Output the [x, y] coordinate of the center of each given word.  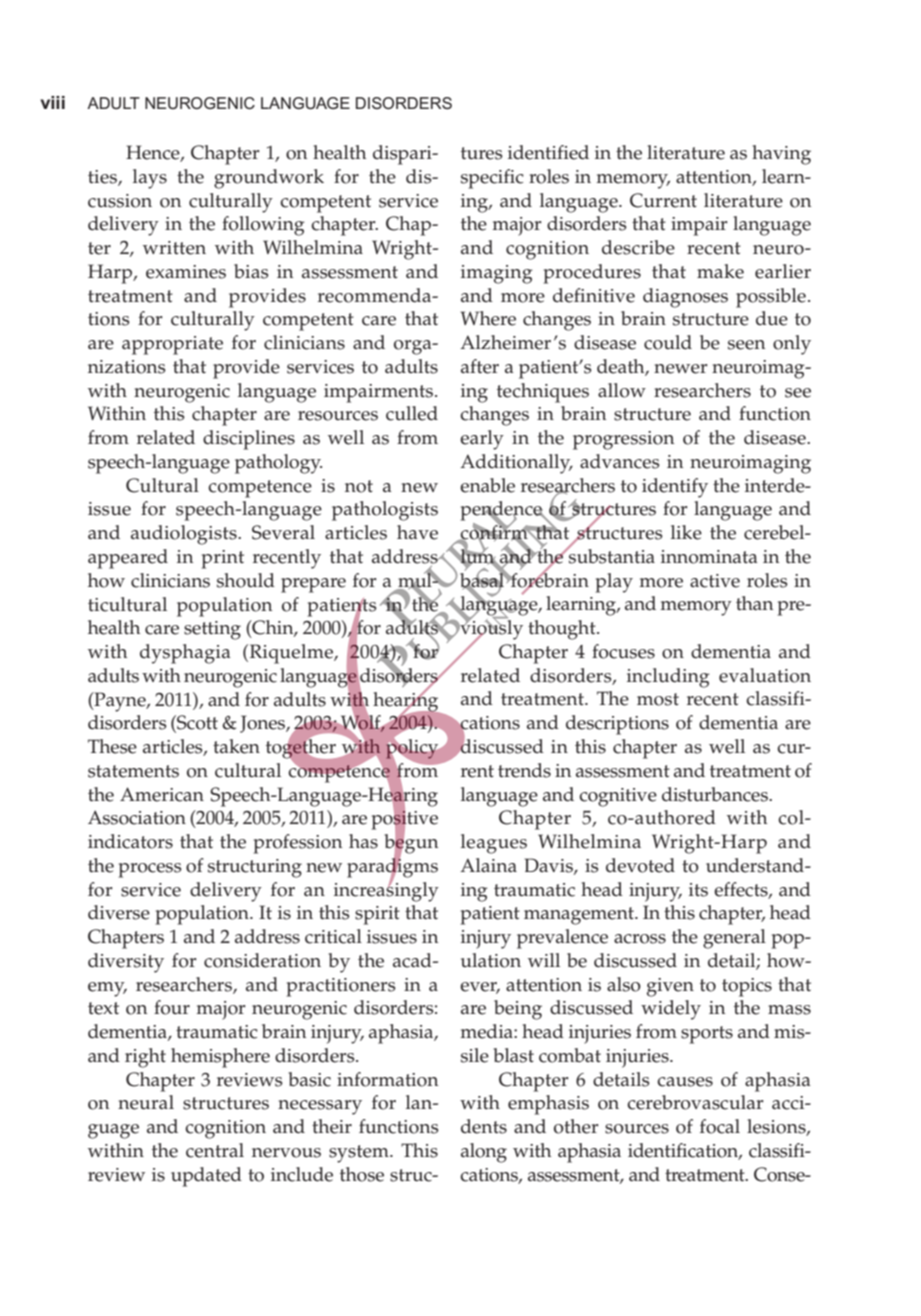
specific [492, 179]
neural [146, 1102]
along [484, 1153]
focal [720, 1126]
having [781, 155]
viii [52, 102]
